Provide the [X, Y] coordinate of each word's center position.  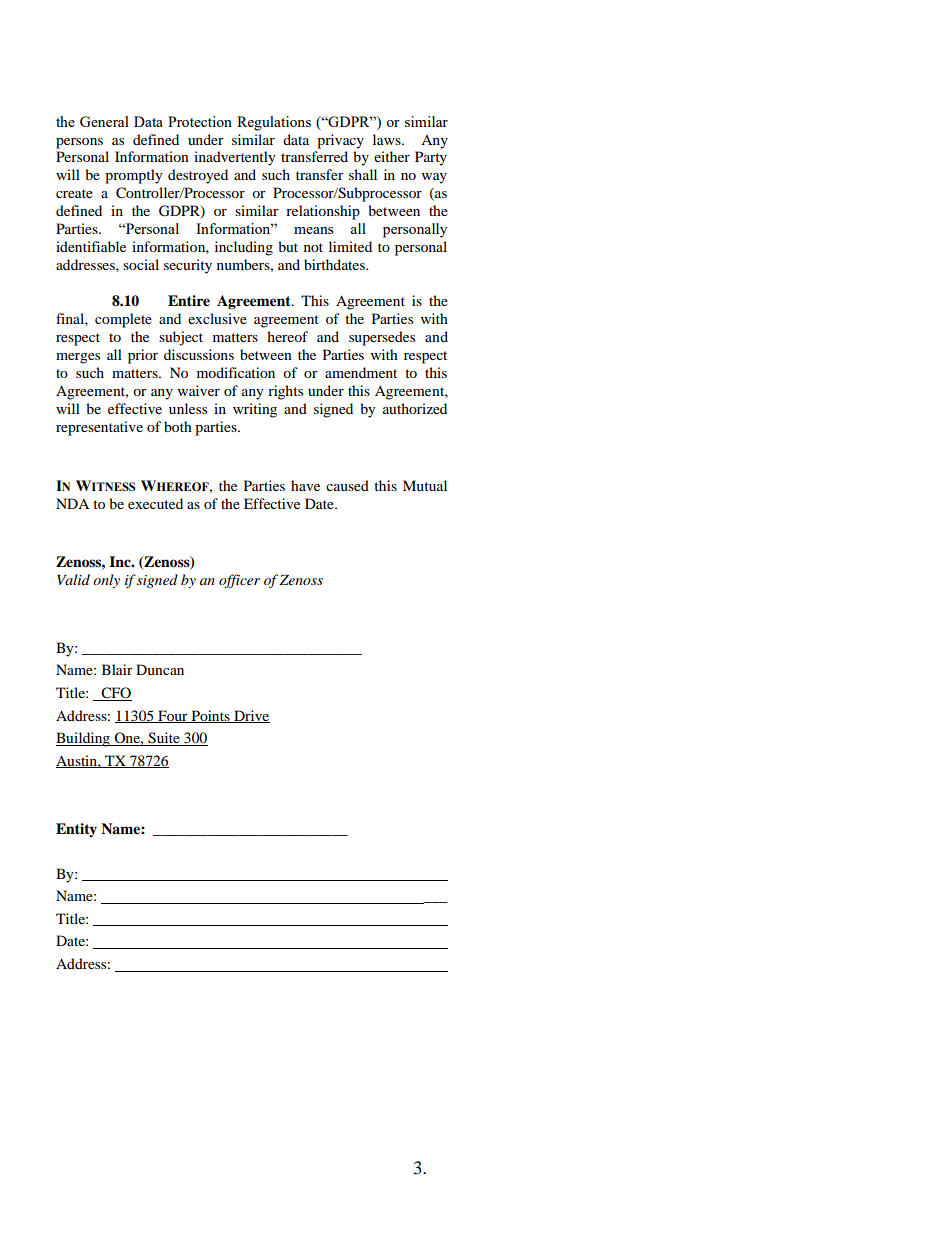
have [305, 485]
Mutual [425, 485]
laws [388, 139]
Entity [76, 830]
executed [155, 503]
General [104, 121]
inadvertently [235, 158]
